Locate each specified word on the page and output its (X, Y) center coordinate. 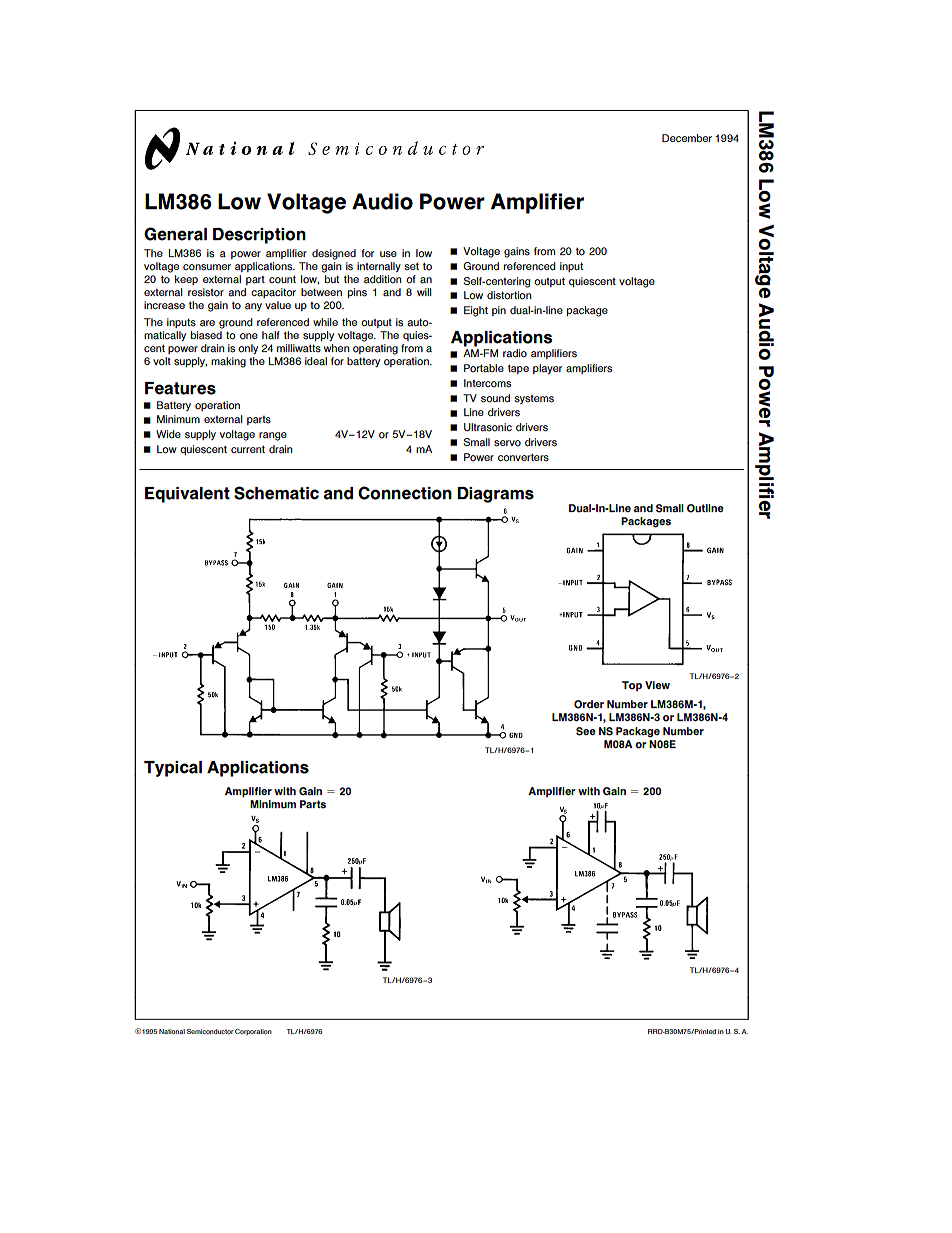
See (586, 731)
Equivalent (187, 495)
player (547, 369)
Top (632, 686)
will (424, 292)
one (249, 336)
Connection (405, 493)
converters (523, 458)
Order (589, 704)
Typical (173, 769)
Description (259, 236)
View (657, 685)
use (388, 254)
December (687, 138)
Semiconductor (210, 1031)
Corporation (253, 1032)
